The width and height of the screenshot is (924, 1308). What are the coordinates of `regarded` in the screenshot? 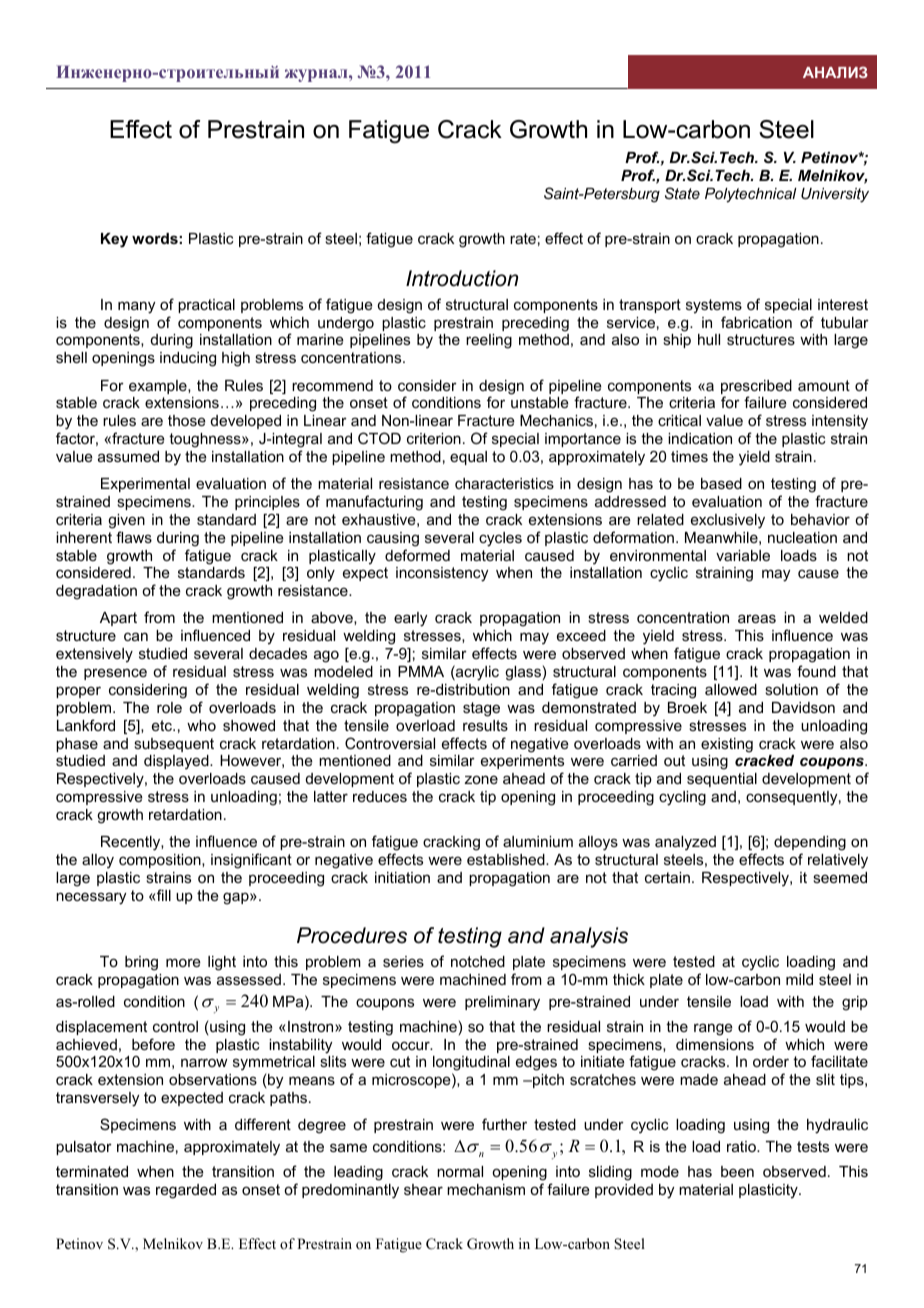 It's located at (186, 1191).
